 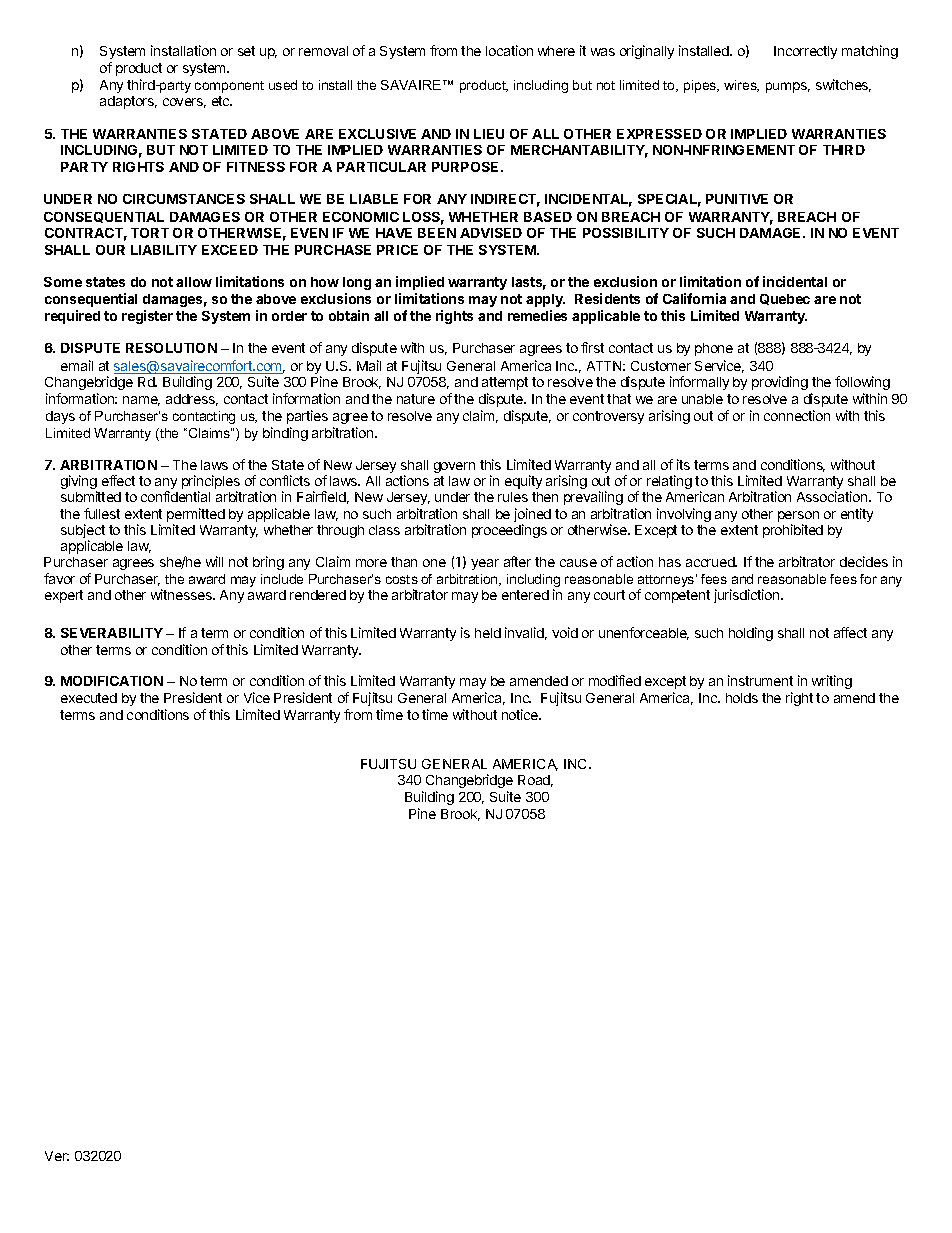 I want to click on executed, so click(x=89, y=698).
